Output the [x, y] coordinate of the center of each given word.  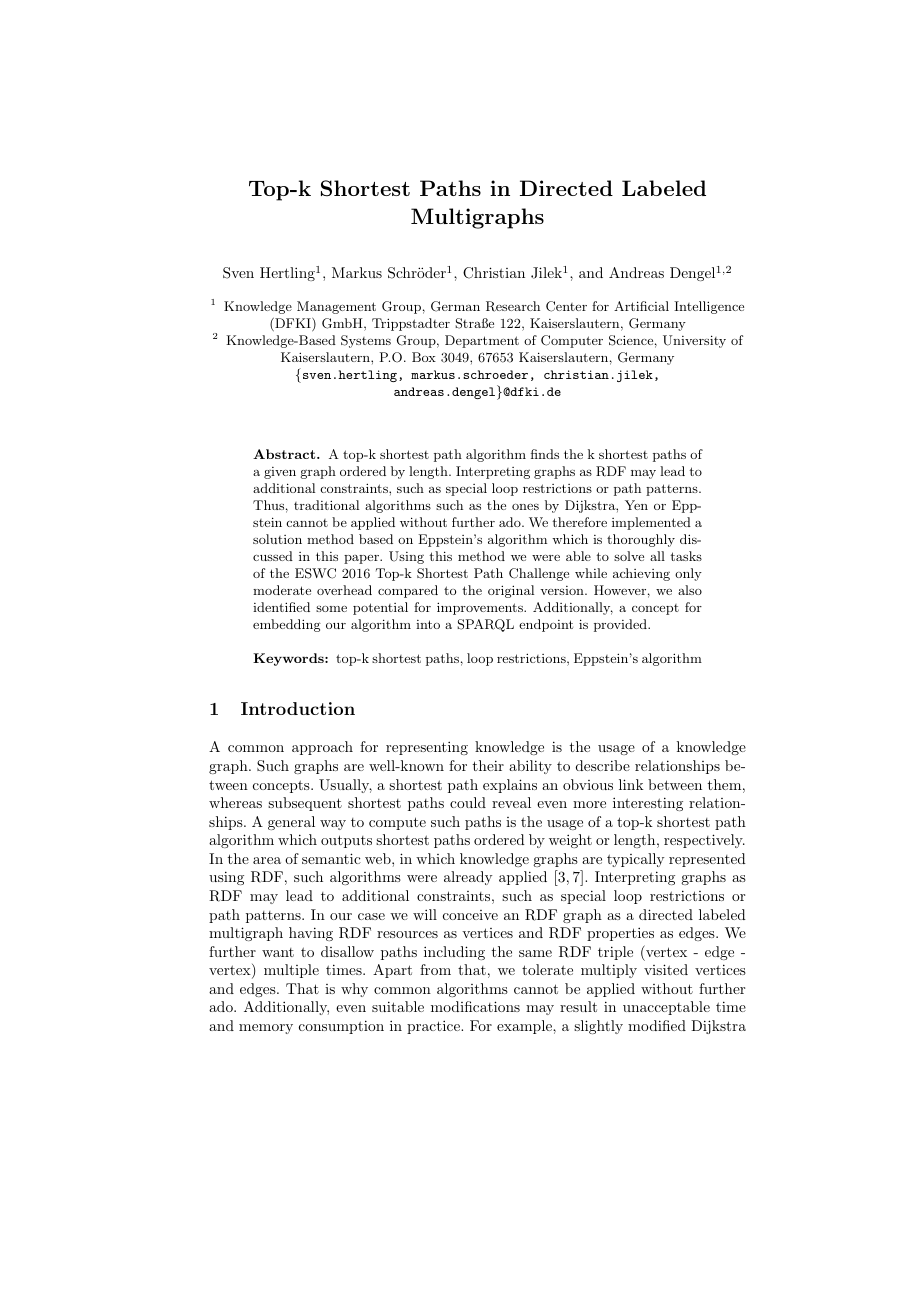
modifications [475, 1006]
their [488, 765]
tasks [686, 556]
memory [266, 1029]
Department [482, 341]
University [694, 341]
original [511, 591]
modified [657, 1025]
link [631, 784]
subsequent [305, 804]
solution [277, 539]
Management [336, 307]
